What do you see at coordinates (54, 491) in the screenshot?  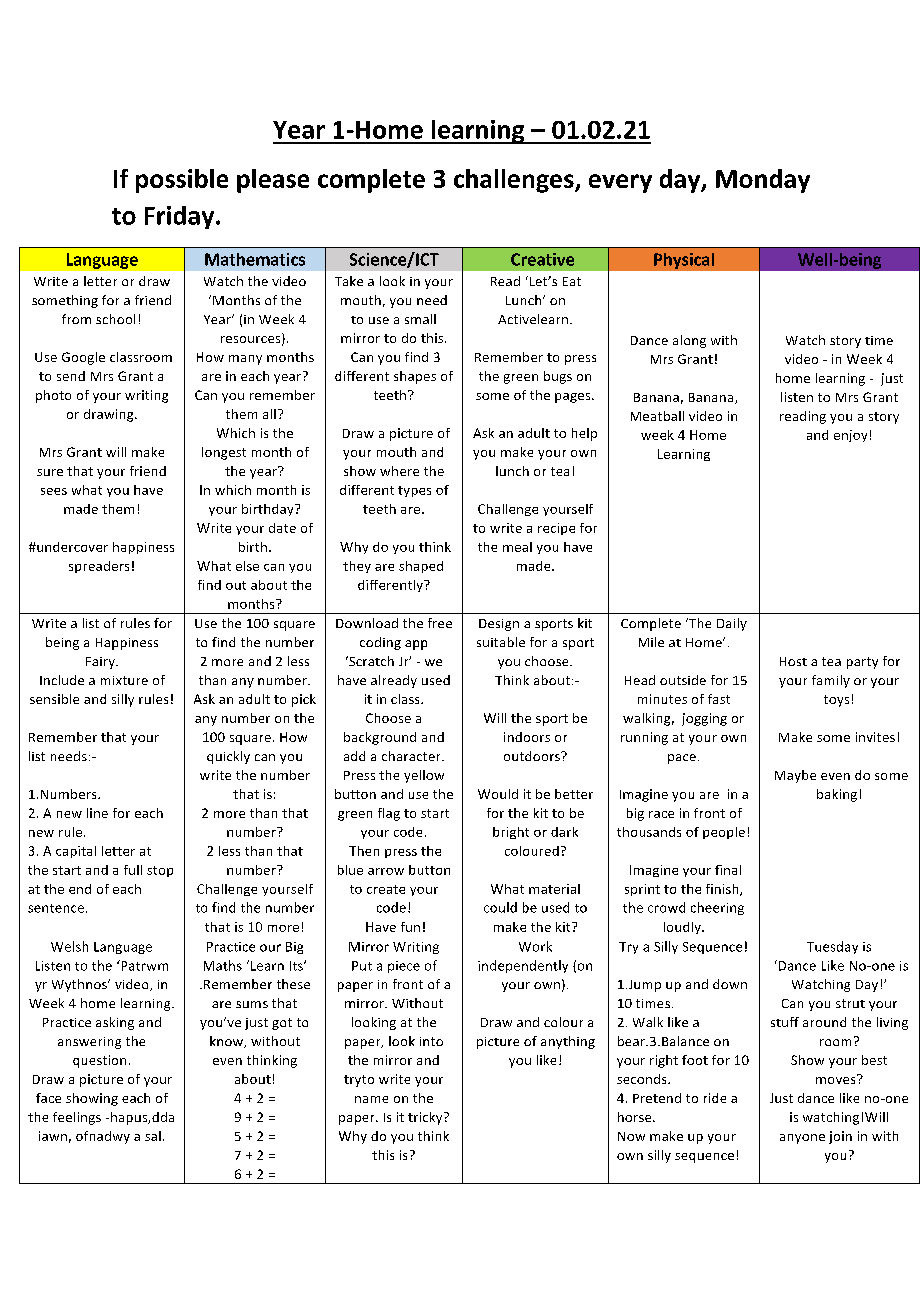 I see `sees` at bounding box center [54, 491].
